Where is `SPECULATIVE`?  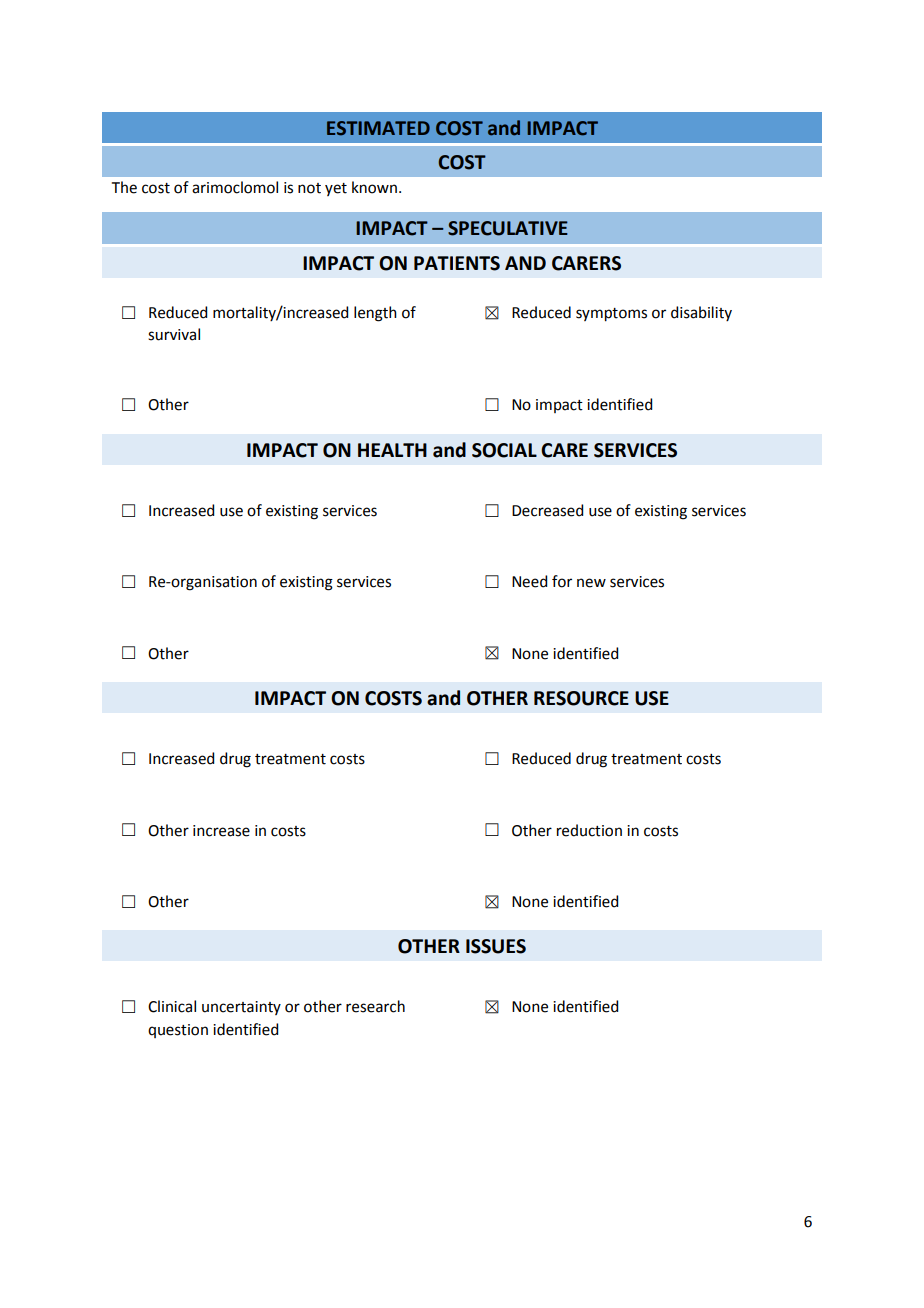 SPECULATIVE is located at coordinates (508, 228).
